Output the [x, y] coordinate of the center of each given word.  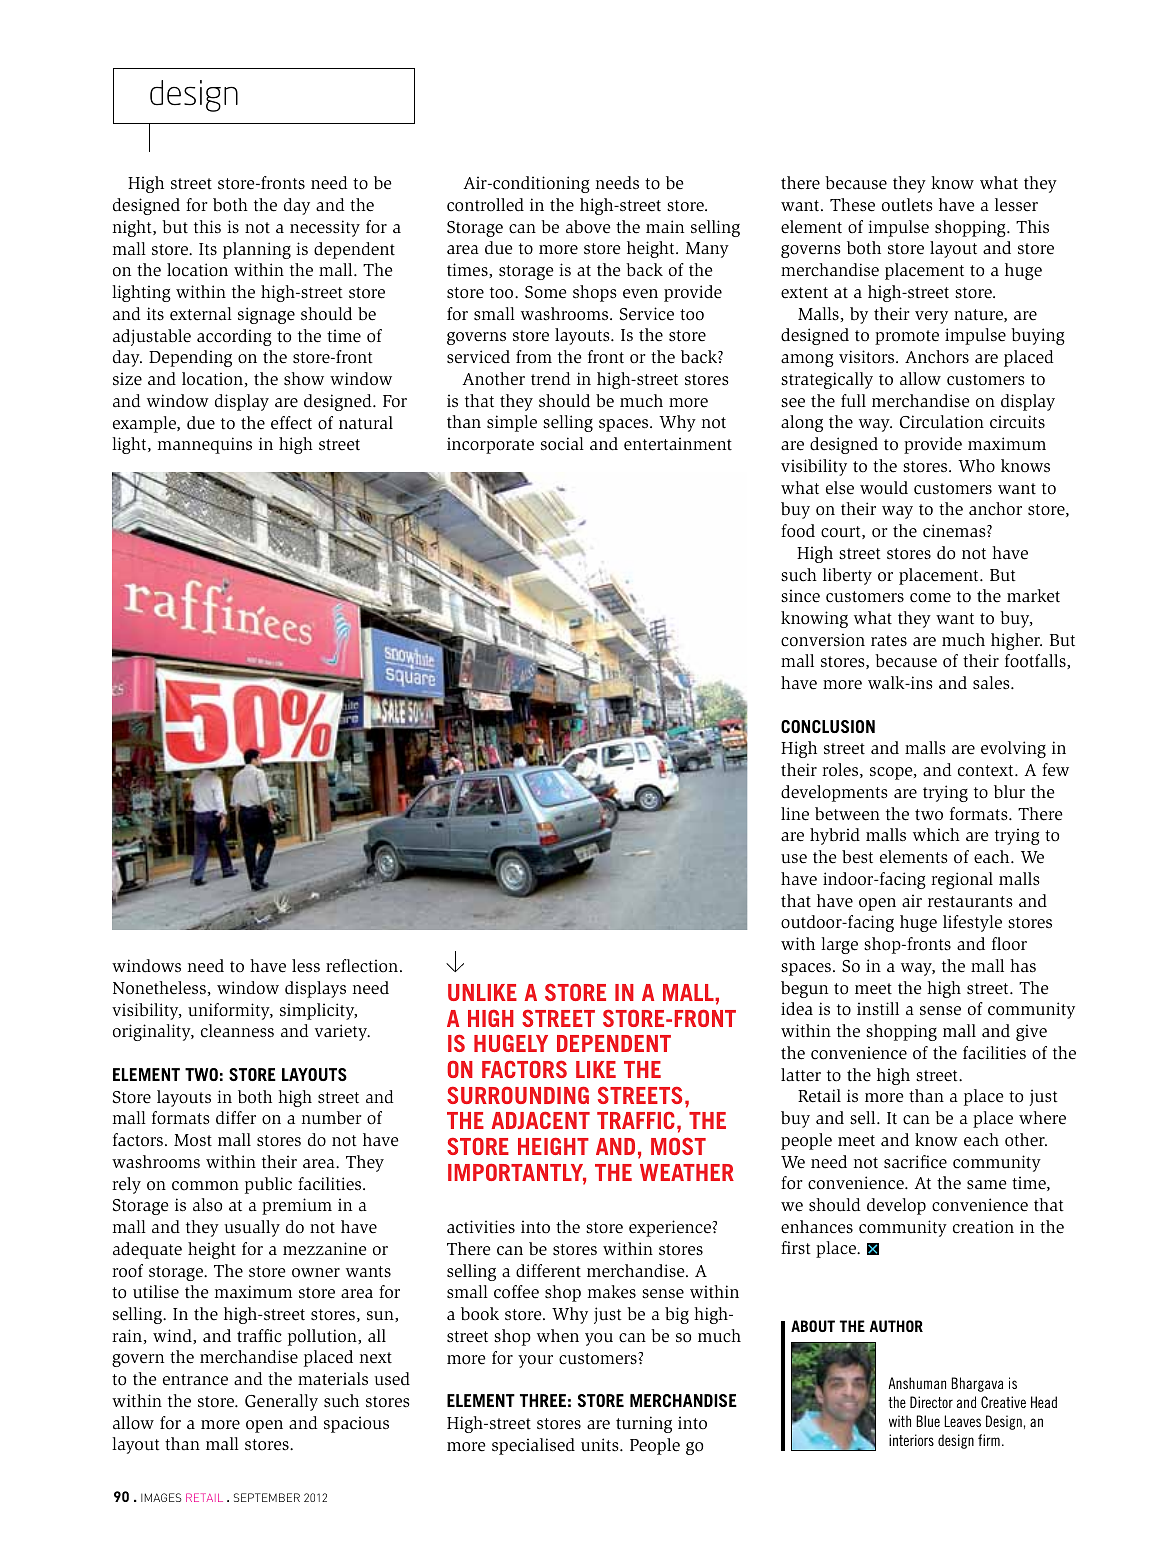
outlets [907, 205]
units [601, 1445]
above [588, 227]
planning [257, 250]
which [936, 834]
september [267, 1497]
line [795, 814]
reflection [362, 966]
